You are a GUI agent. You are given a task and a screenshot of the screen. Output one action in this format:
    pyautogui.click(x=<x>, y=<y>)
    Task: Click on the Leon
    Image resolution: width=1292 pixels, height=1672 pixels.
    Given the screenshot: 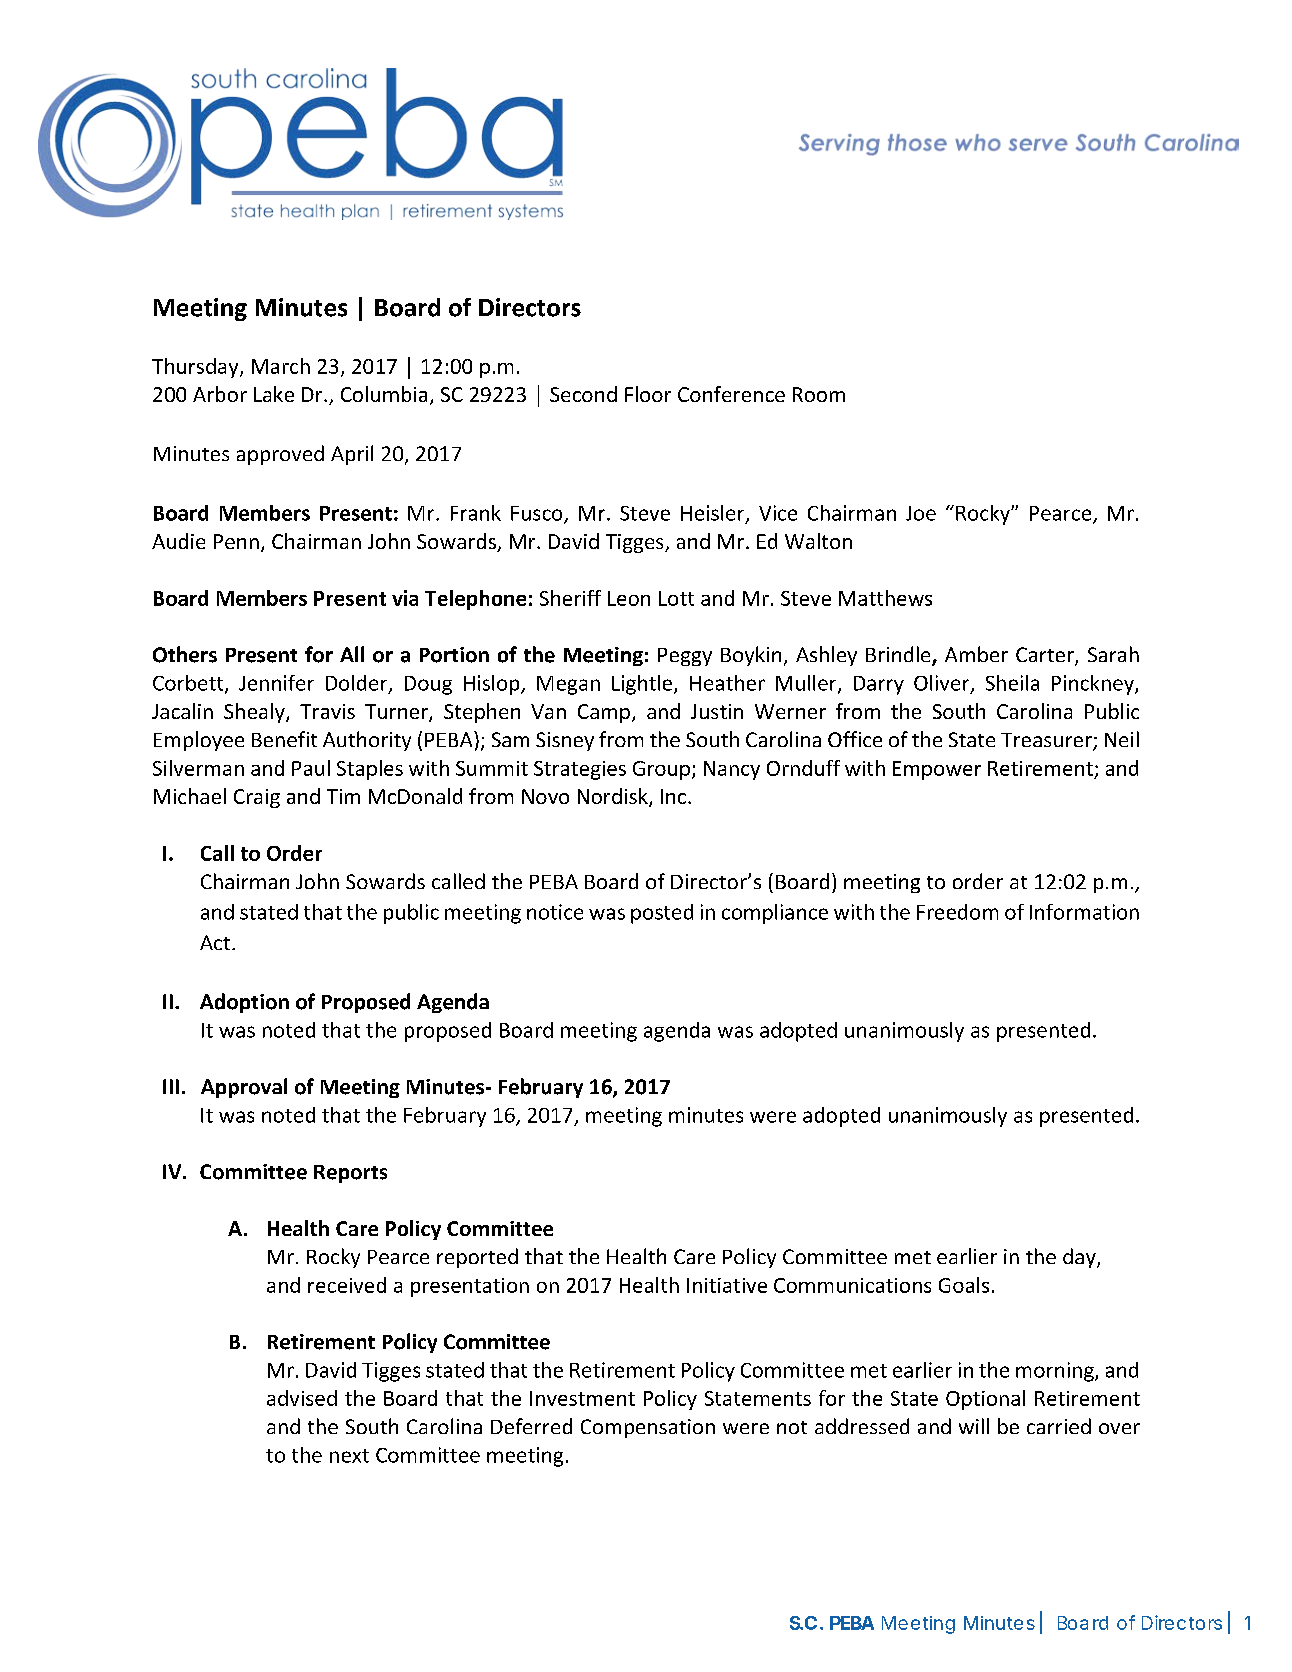 What is the action you would take?
    pyautogui.click(x=629, y=598)
